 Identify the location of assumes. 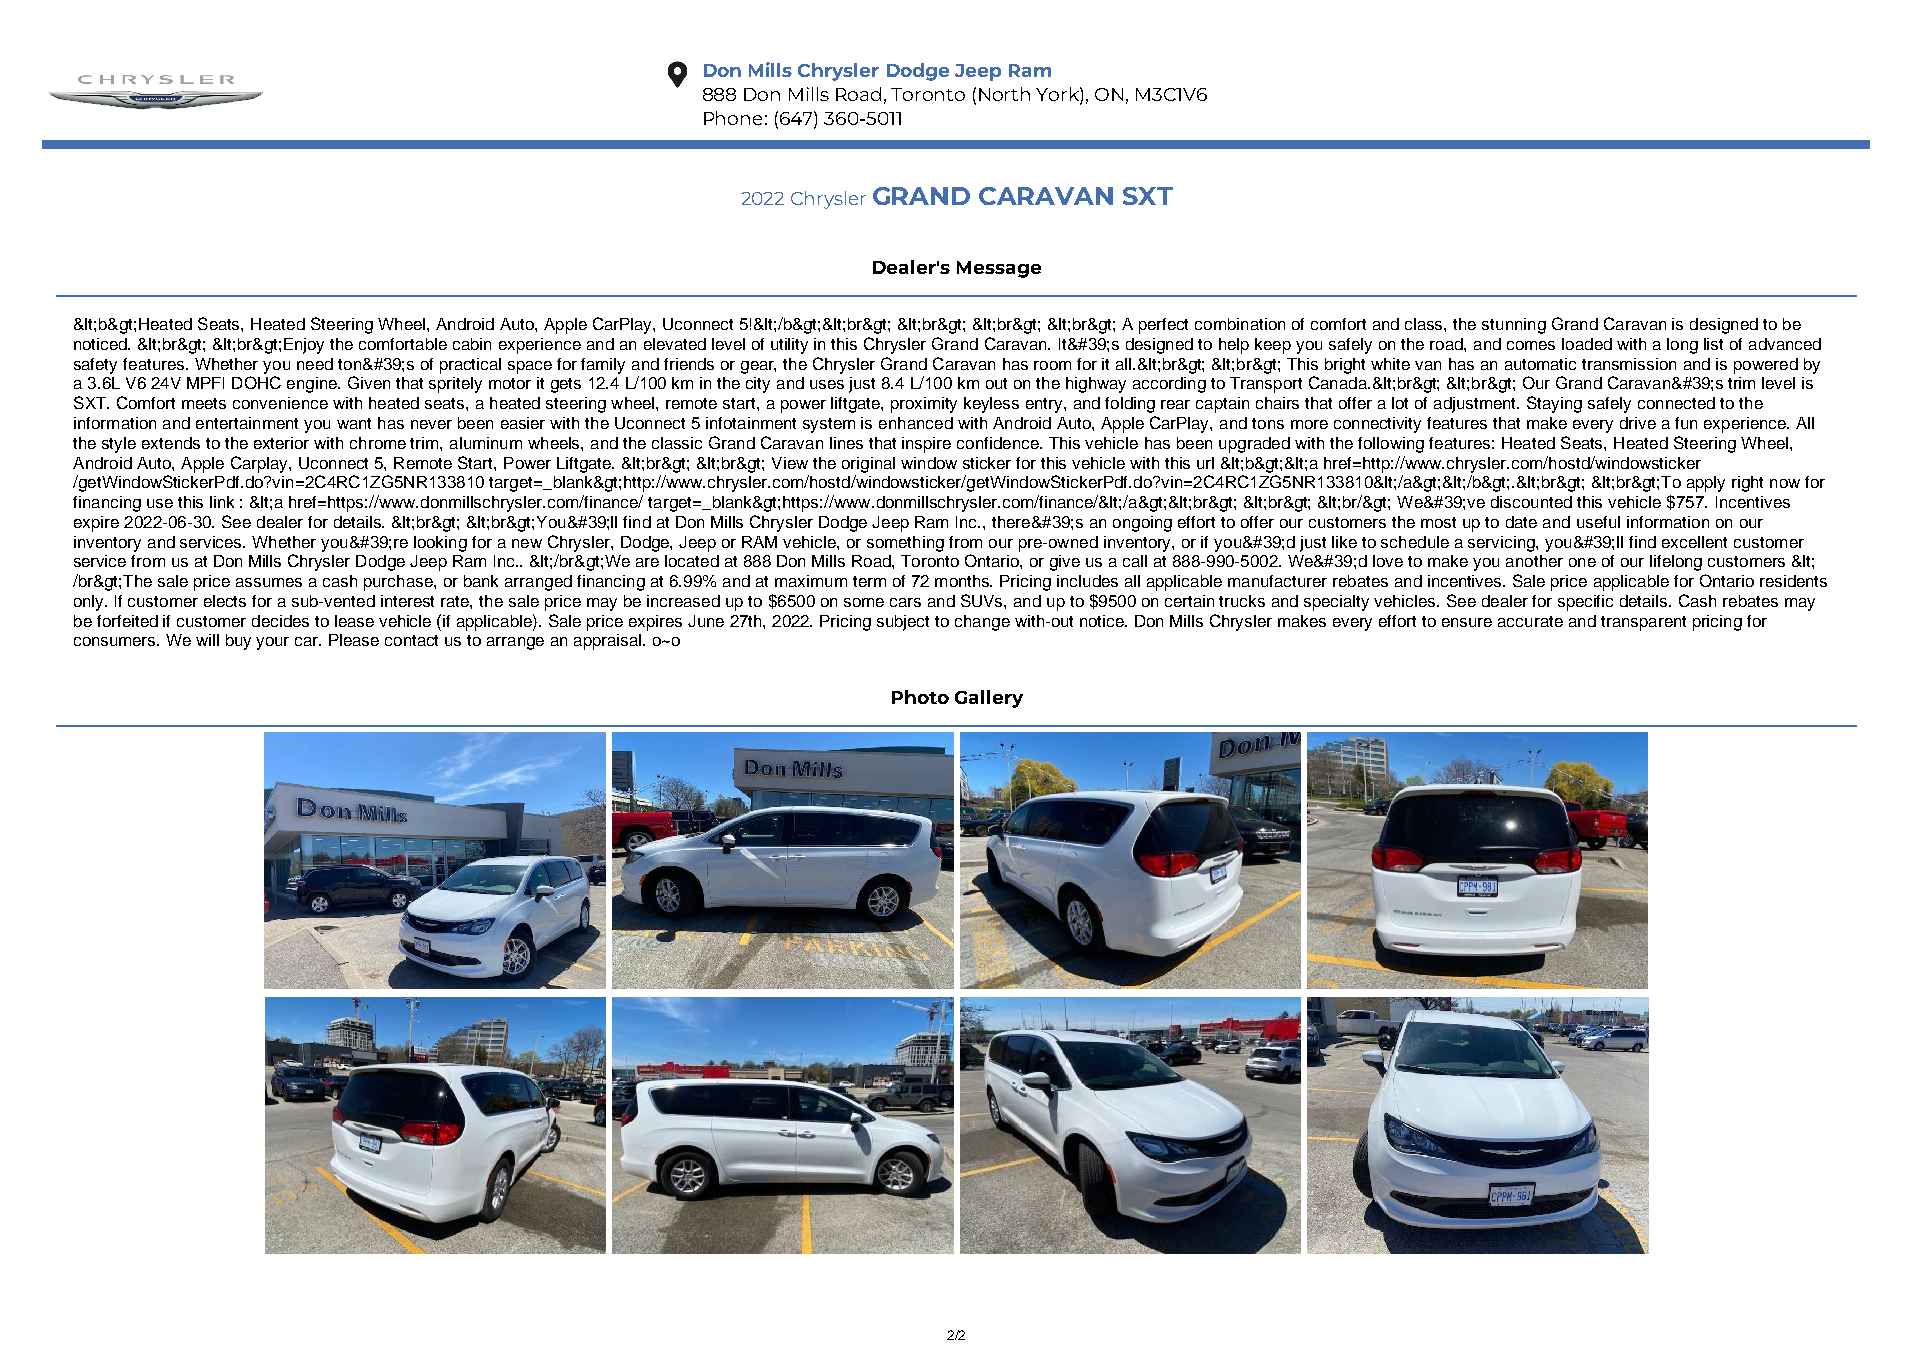
(269, 582).
